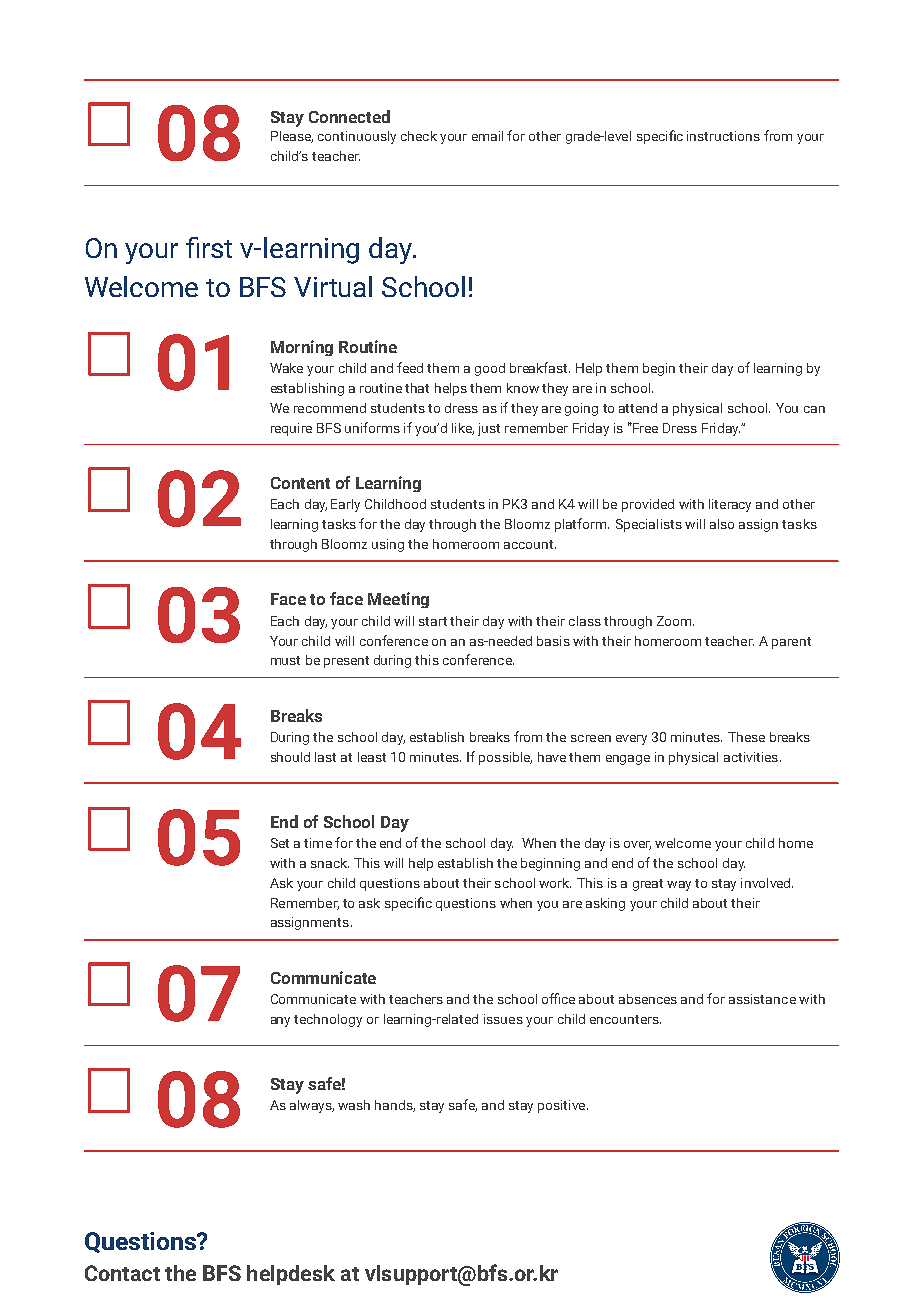 Image resolution: width=924 pixels, height=1307 pixels. I want to click on assistance, so click(762, 999).
